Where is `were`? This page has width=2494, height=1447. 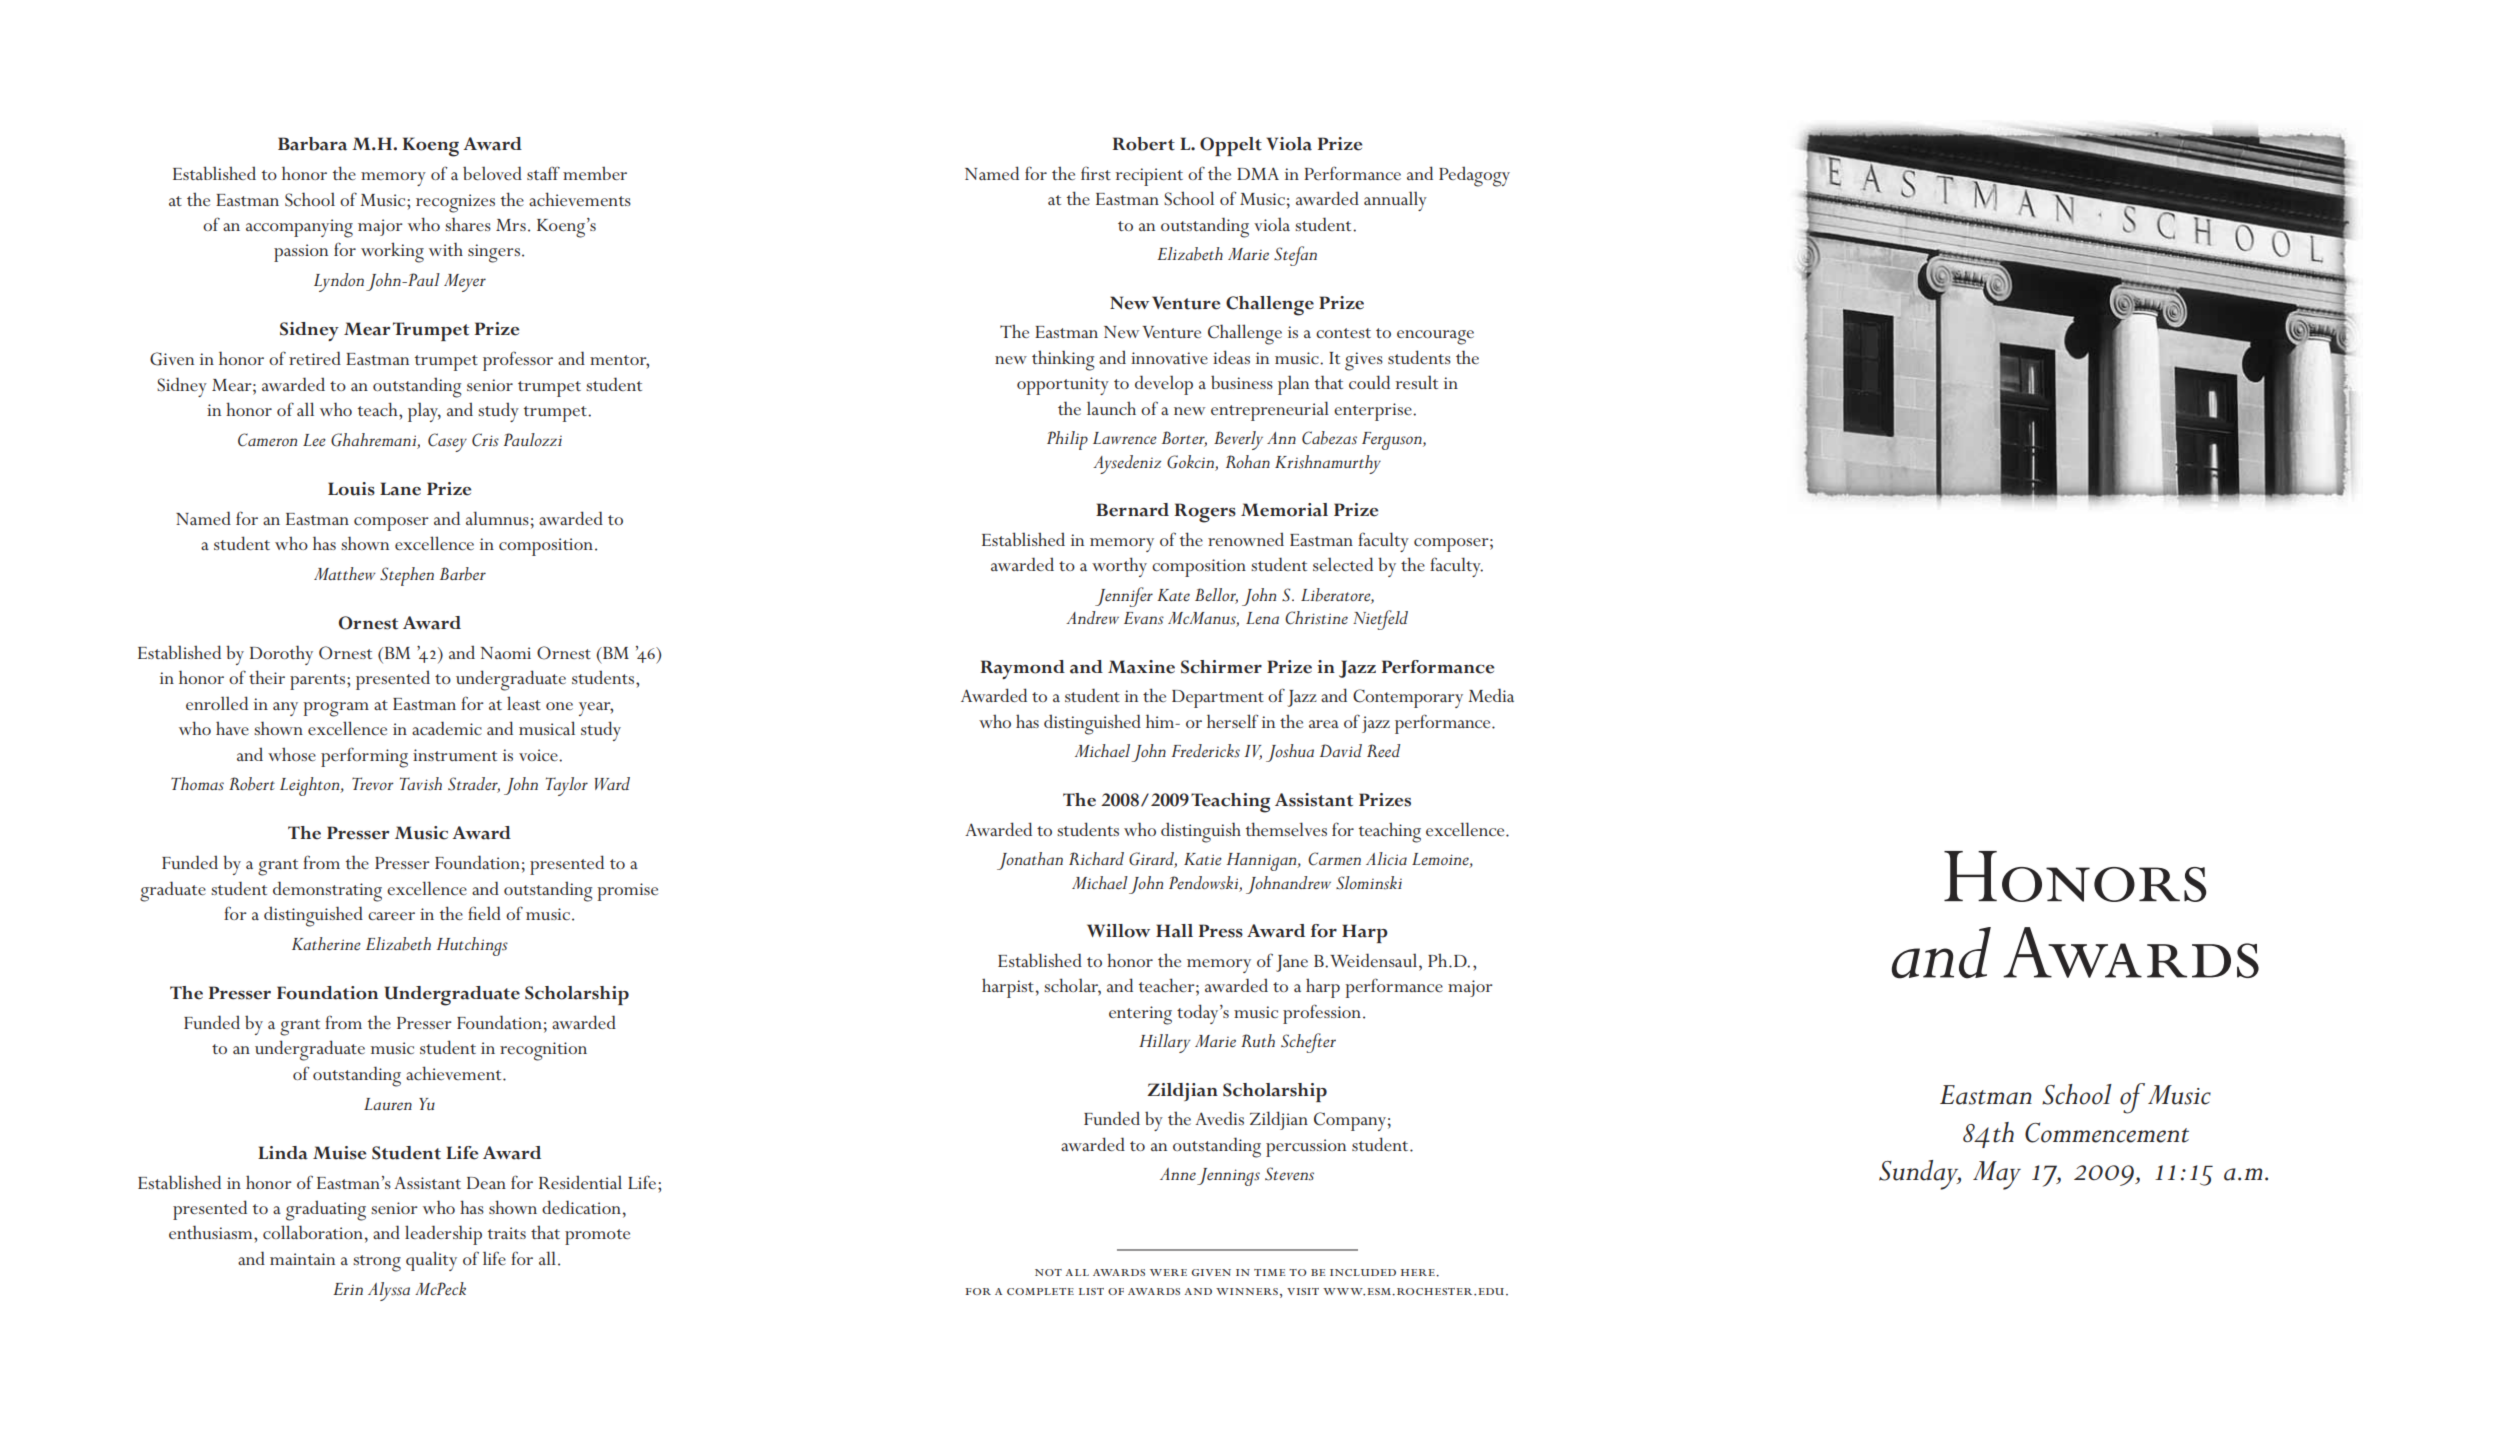 were is located at coordinates (1168, 1272).
